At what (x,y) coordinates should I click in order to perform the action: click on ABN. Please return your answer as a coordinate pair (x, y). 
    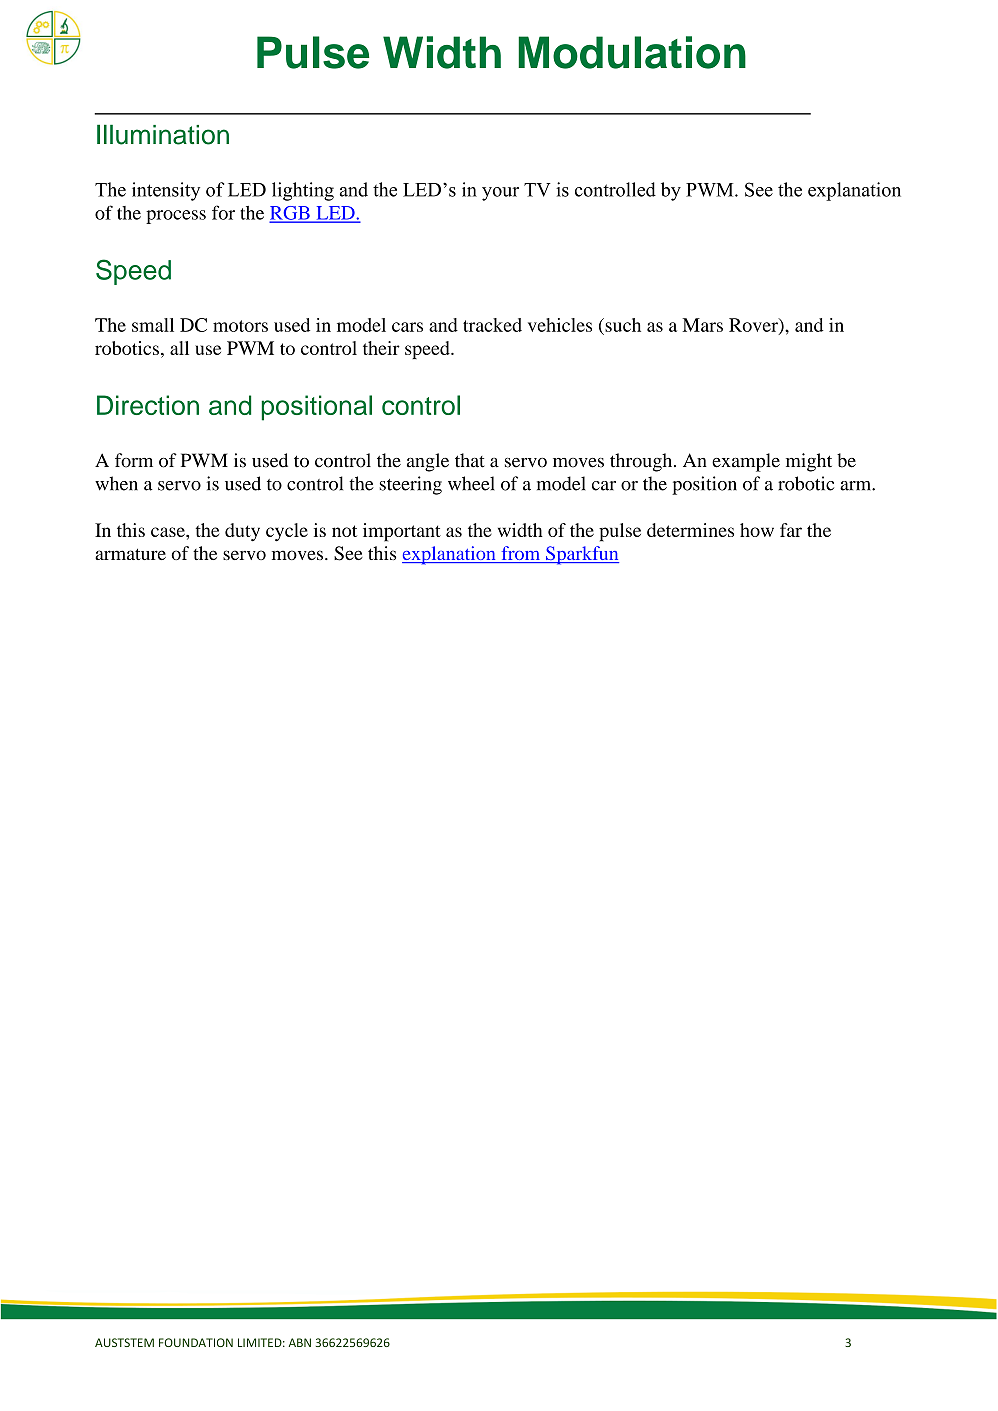
    Looking at the image, I should click on (300, 1342).
